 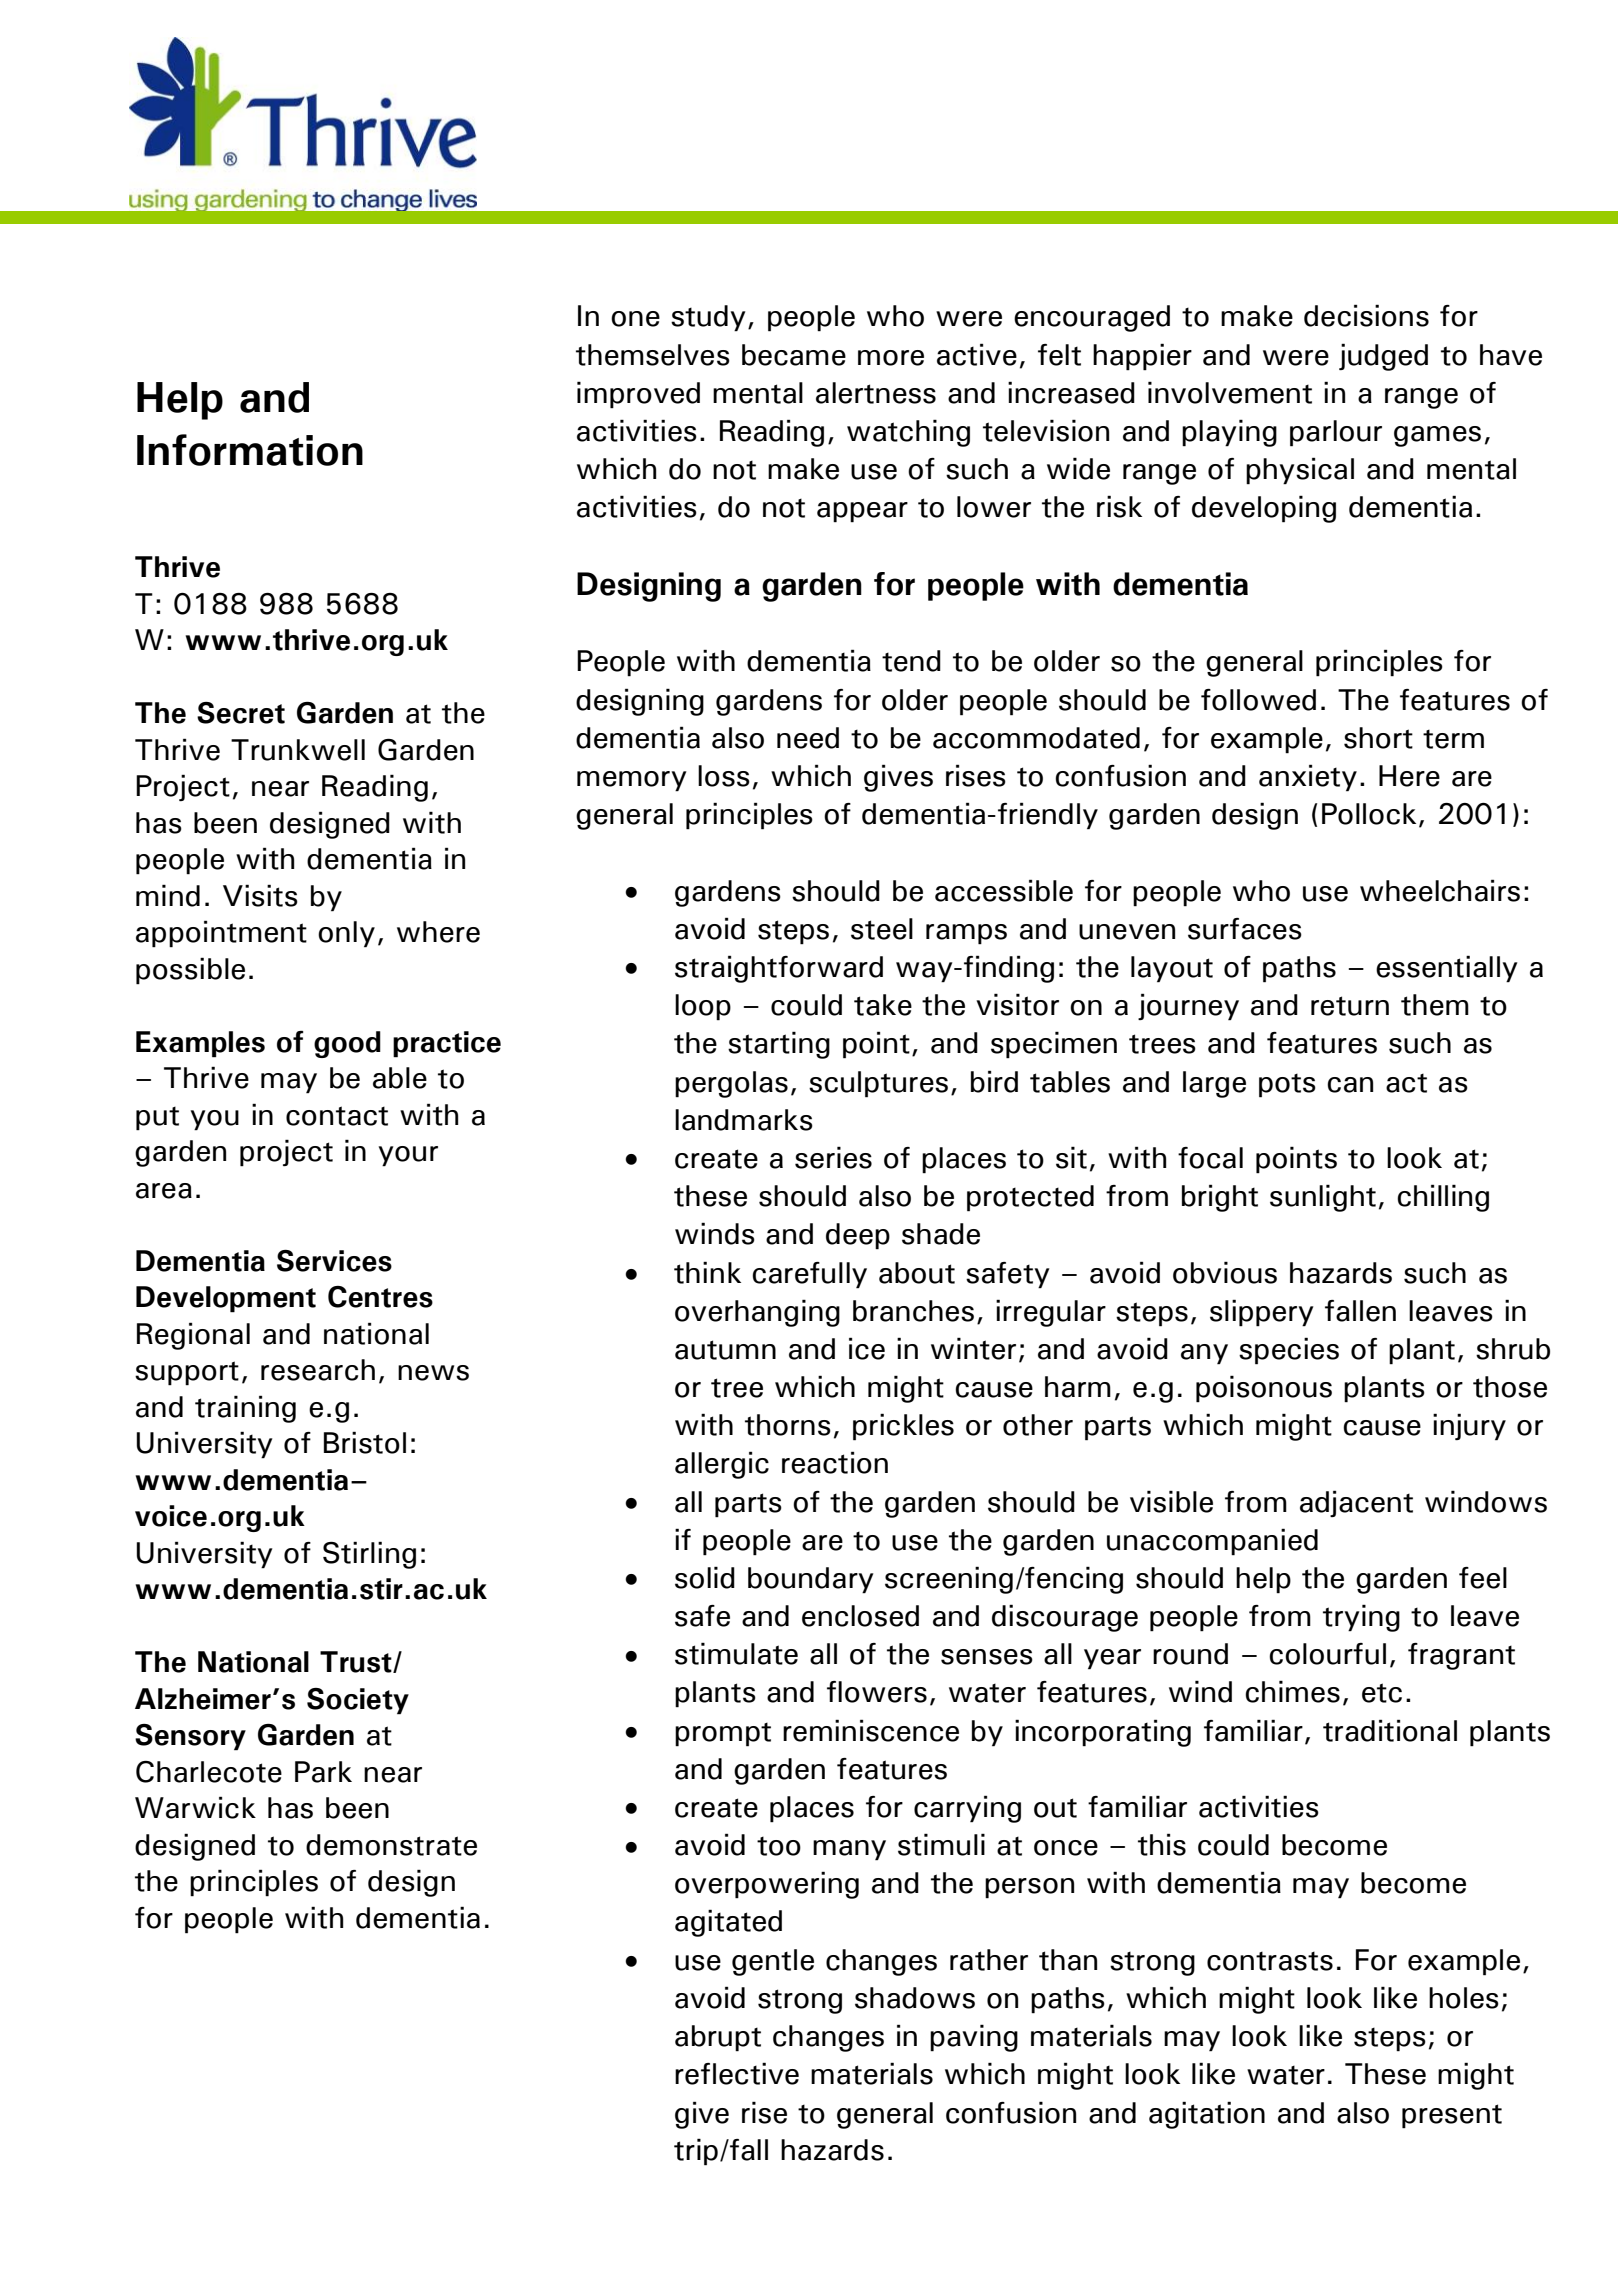 I want to click on Services, so click(x=334, y=1261).
